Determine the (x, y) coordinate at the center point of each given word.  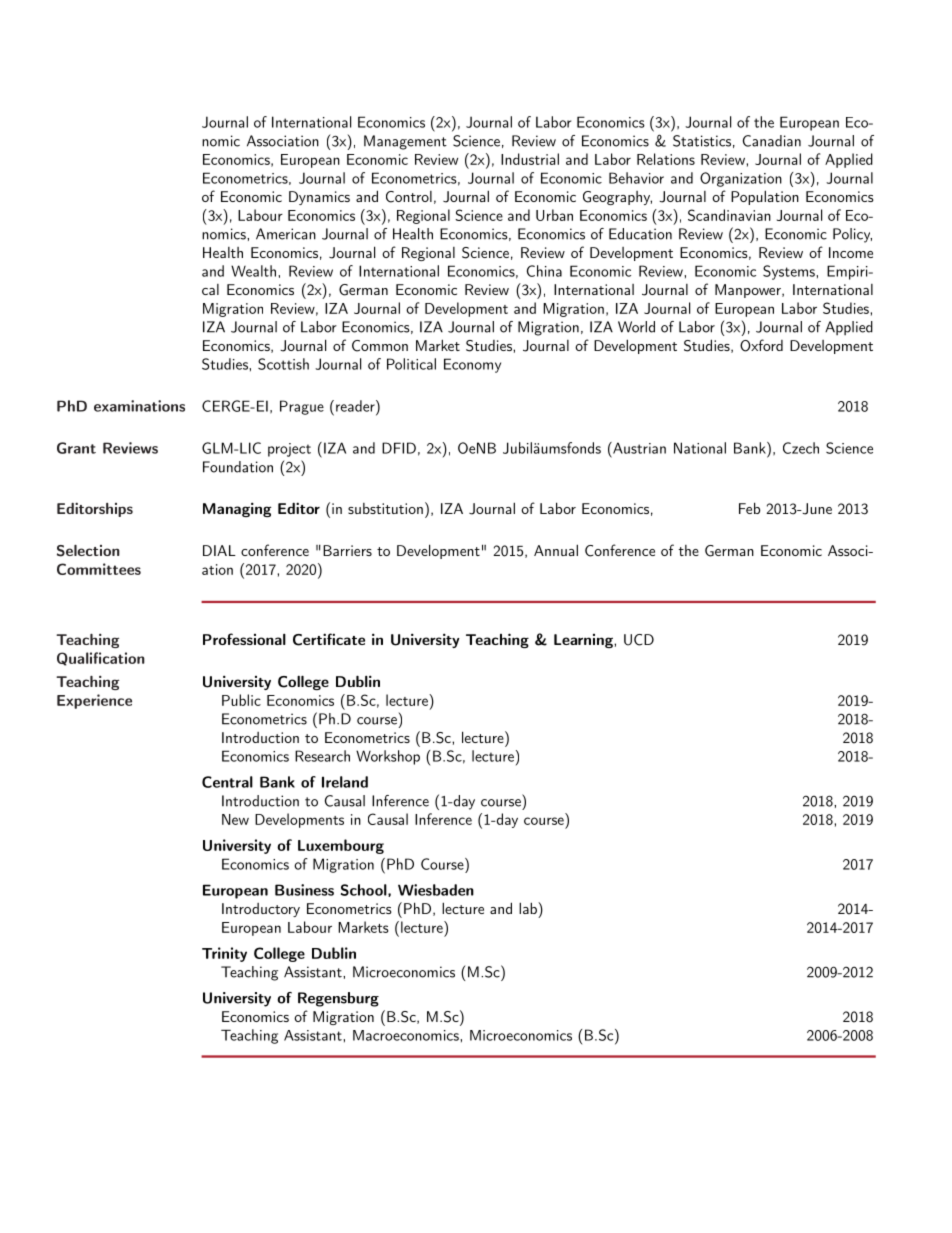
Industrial (530, 159)
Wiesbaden (436, 890)
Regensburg (338, 999)
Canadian (772, 141)
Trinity (224, 954)
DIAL (219, 550)
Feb (749, 508)
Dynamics (319, 198)
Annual (556, 550)
